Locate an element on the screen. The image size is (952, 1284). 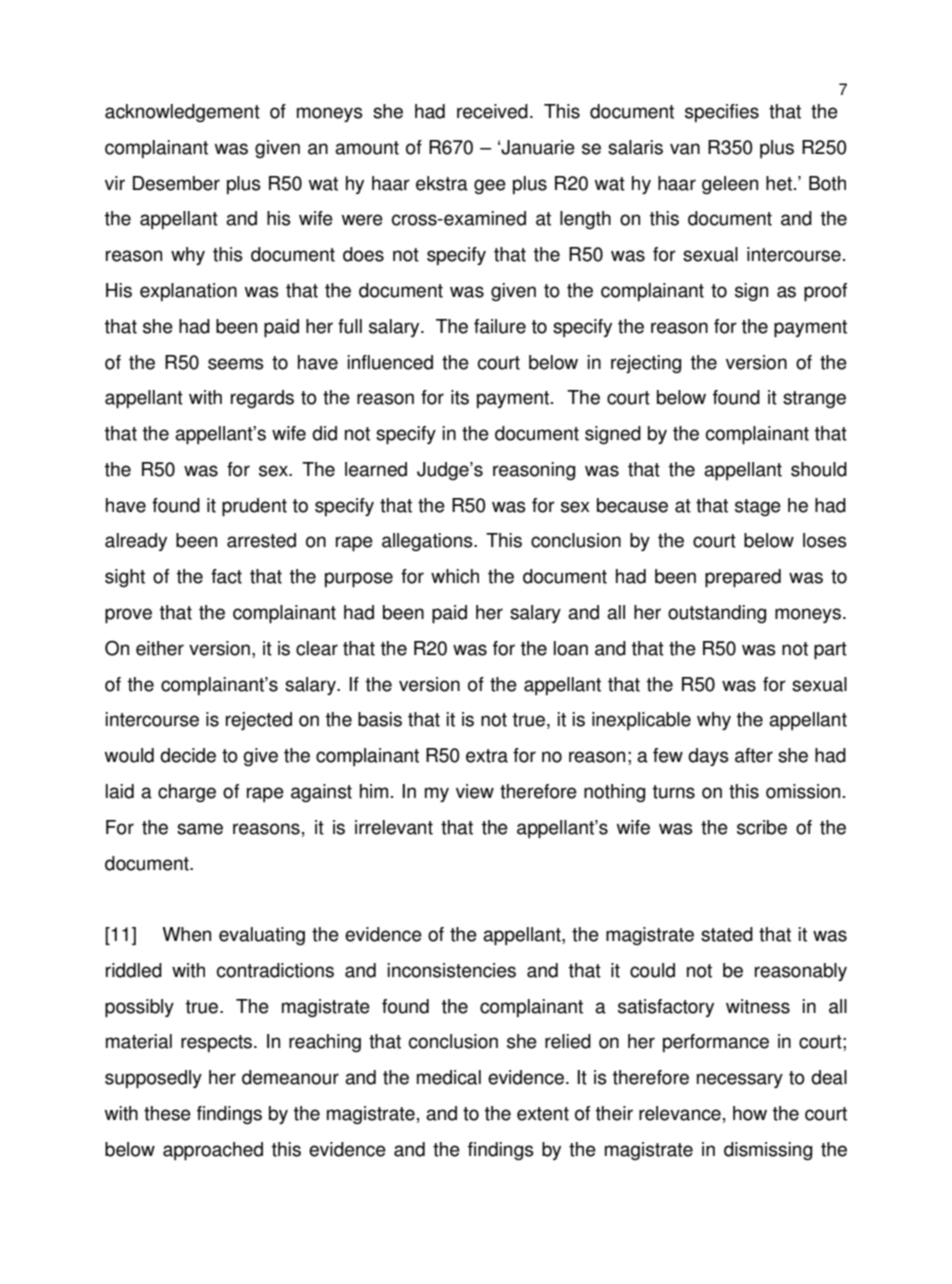
acknowledgement is located at coordinates (182, 113).
